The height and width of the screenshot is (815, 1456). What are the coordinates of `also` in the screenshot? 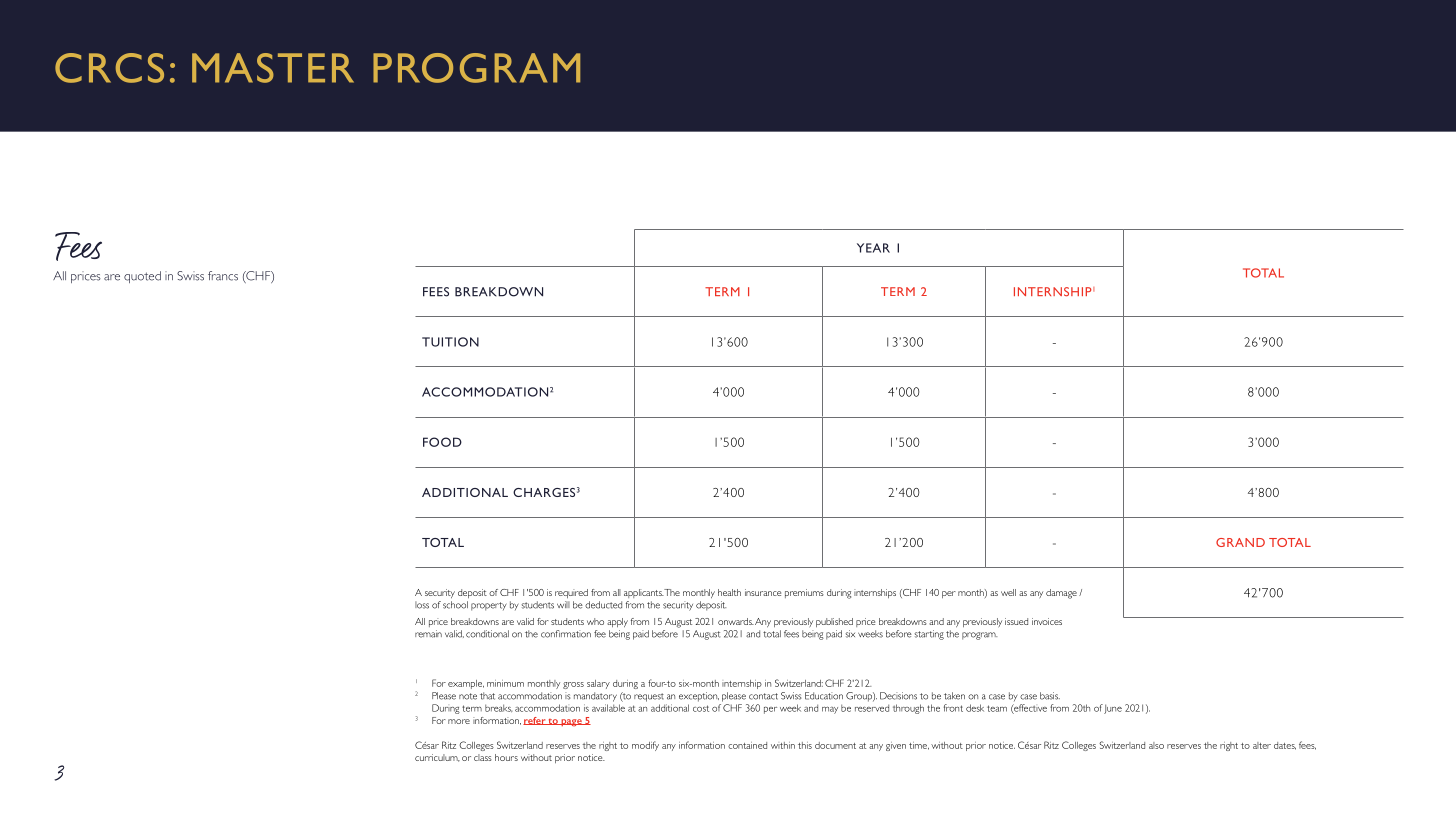 It's located at (1156, 745).
